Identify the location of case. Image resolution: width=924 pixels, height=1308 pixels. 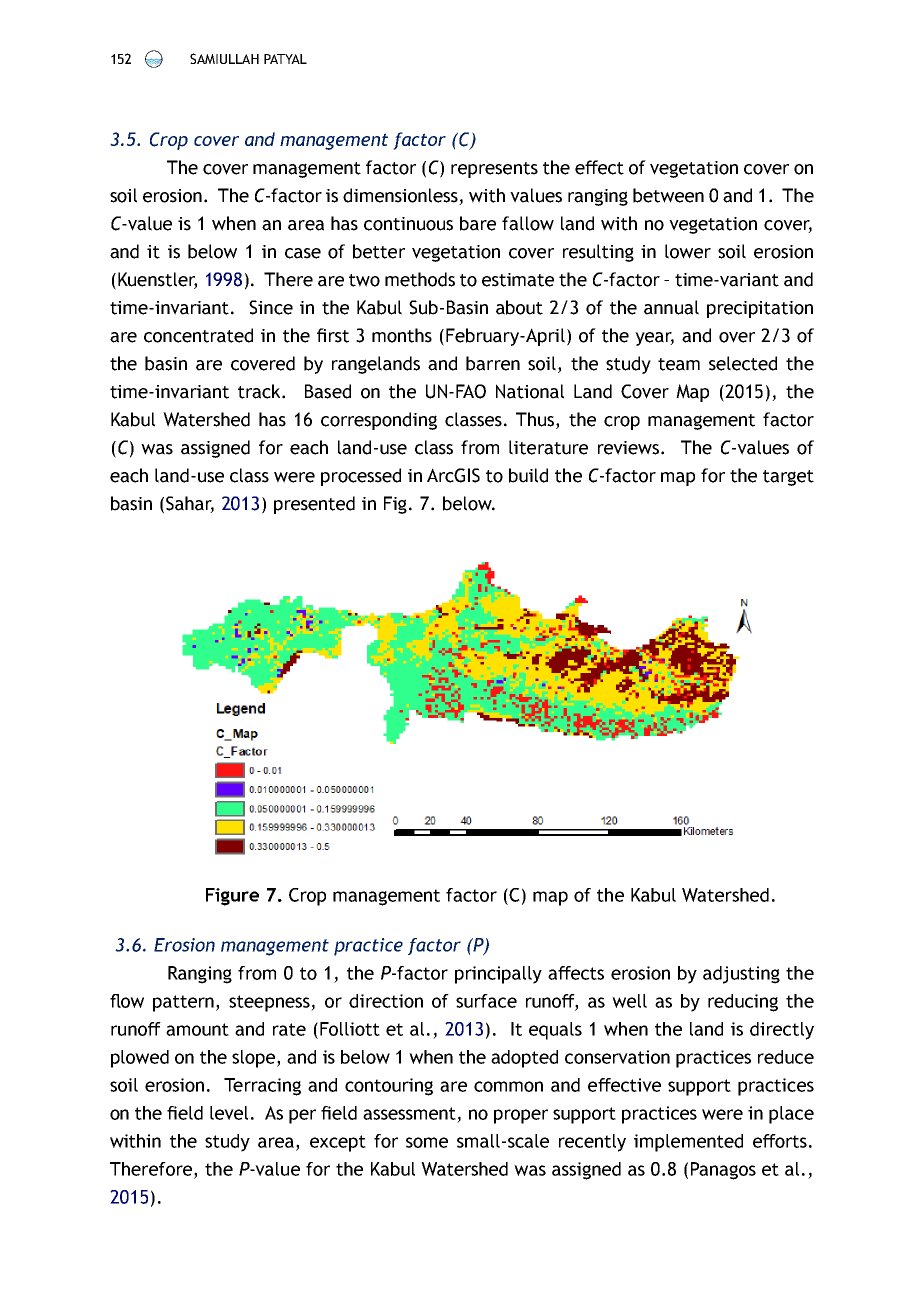
(303, 253).
